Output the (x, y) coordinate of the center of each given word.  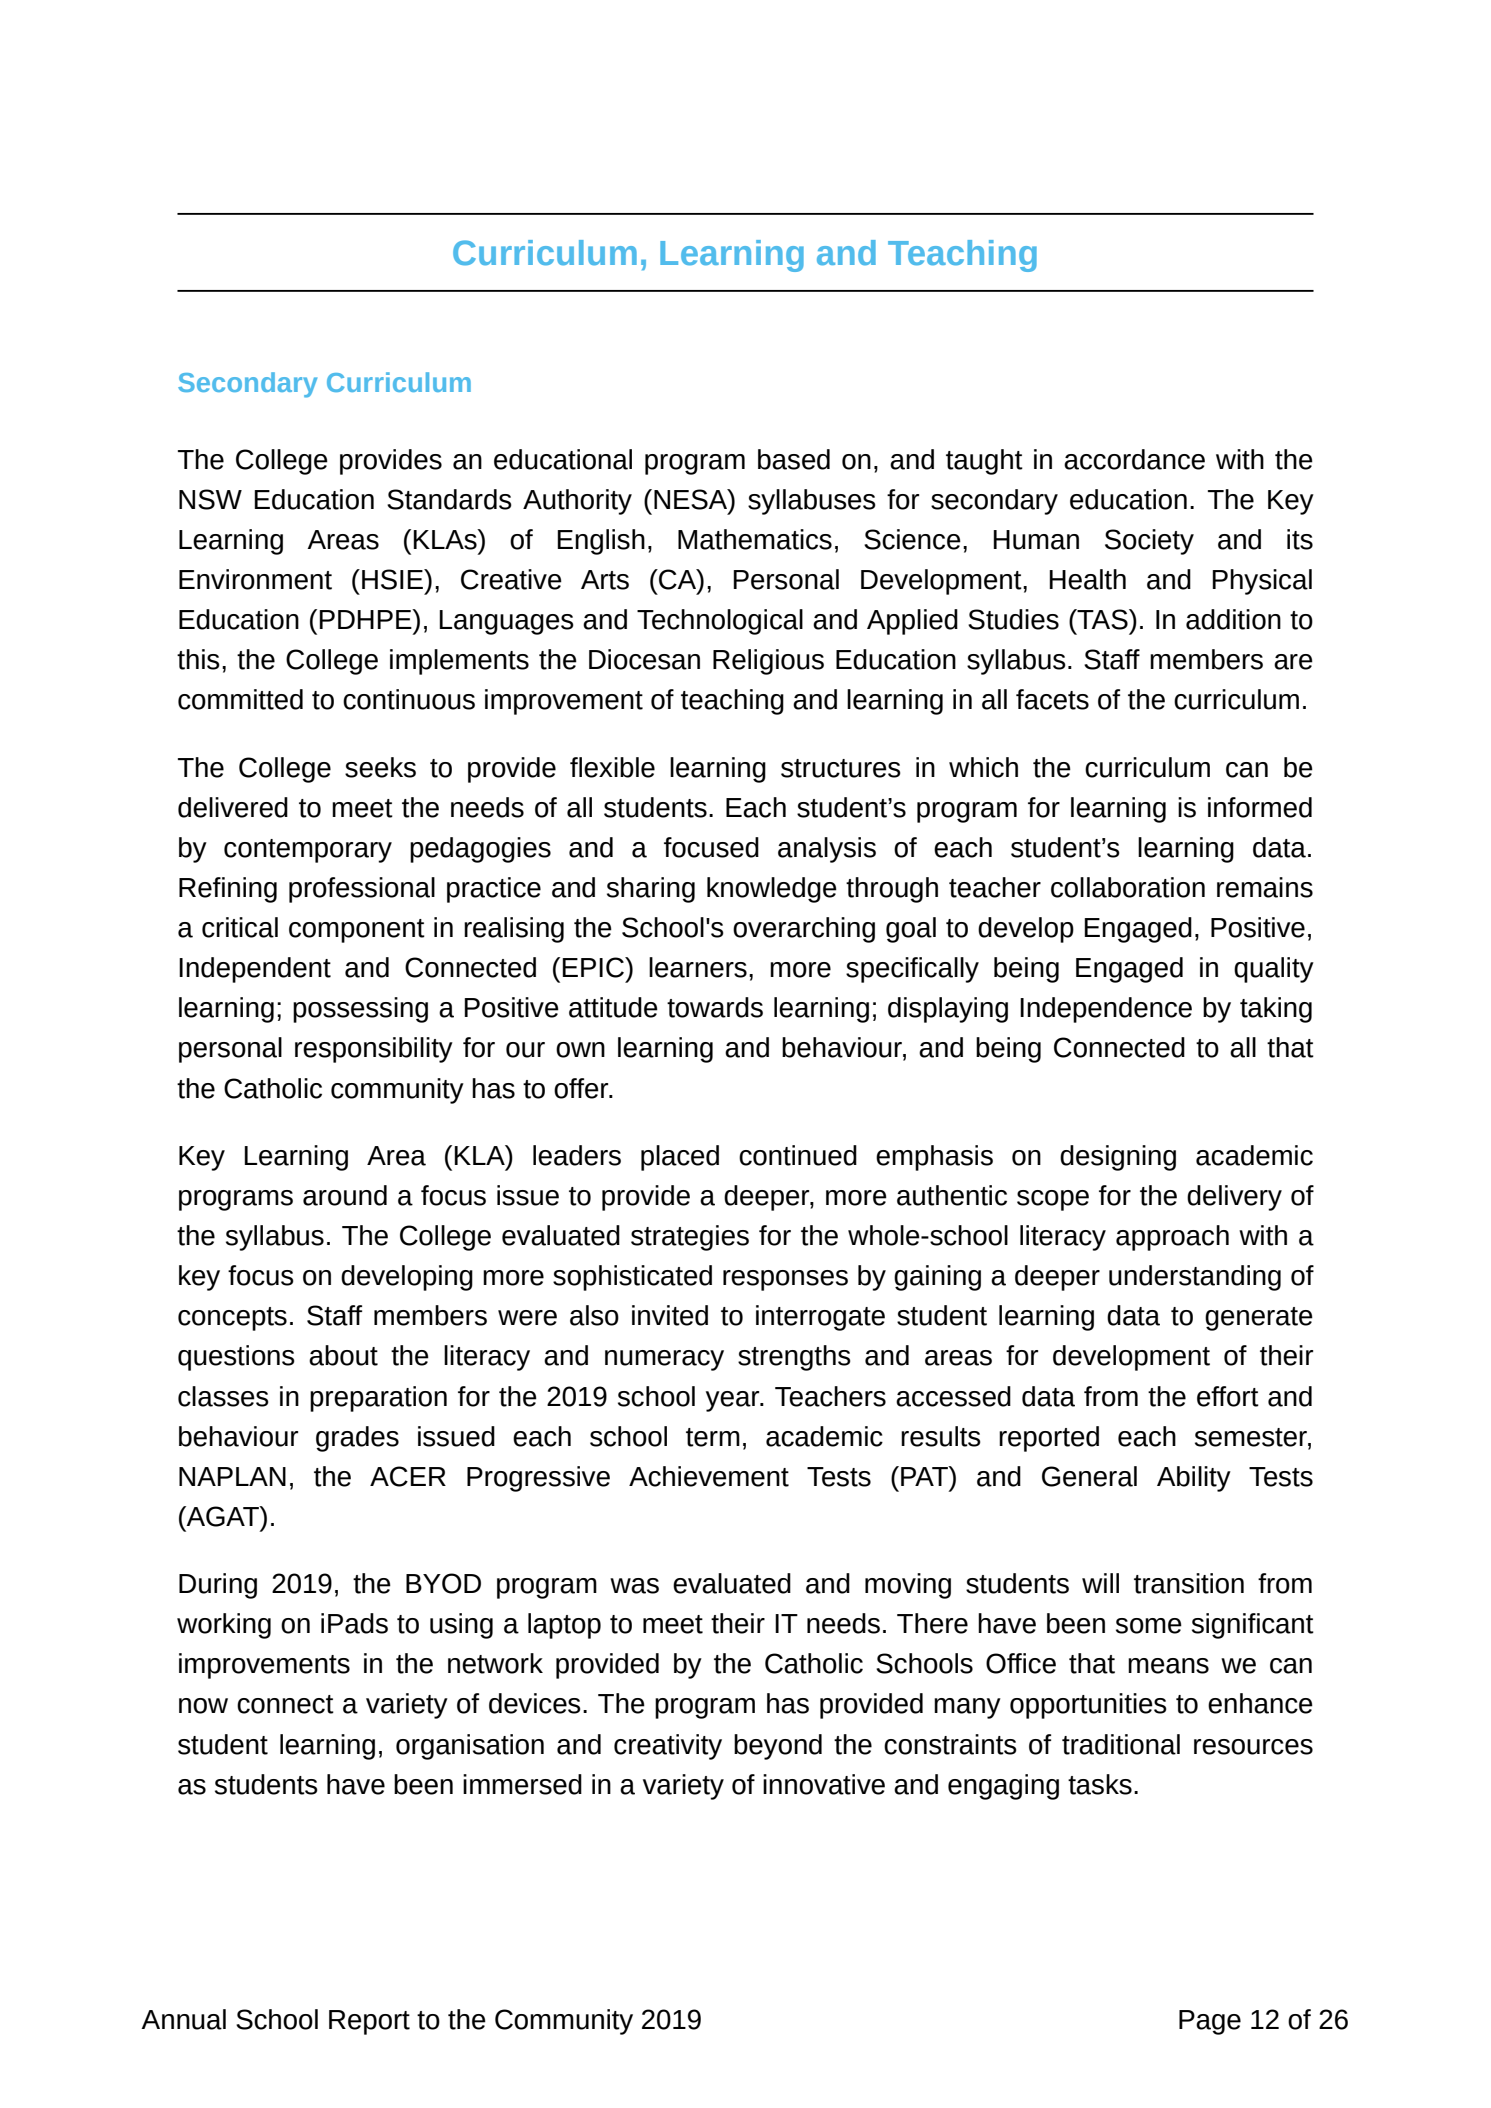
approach (1172, 1238)
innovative (824, 1784)
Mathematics (755, 539)
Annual (183, 2019)
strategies (690, 1238)
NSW (210, 499)
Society (1149, 542)
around (345, 1195)
